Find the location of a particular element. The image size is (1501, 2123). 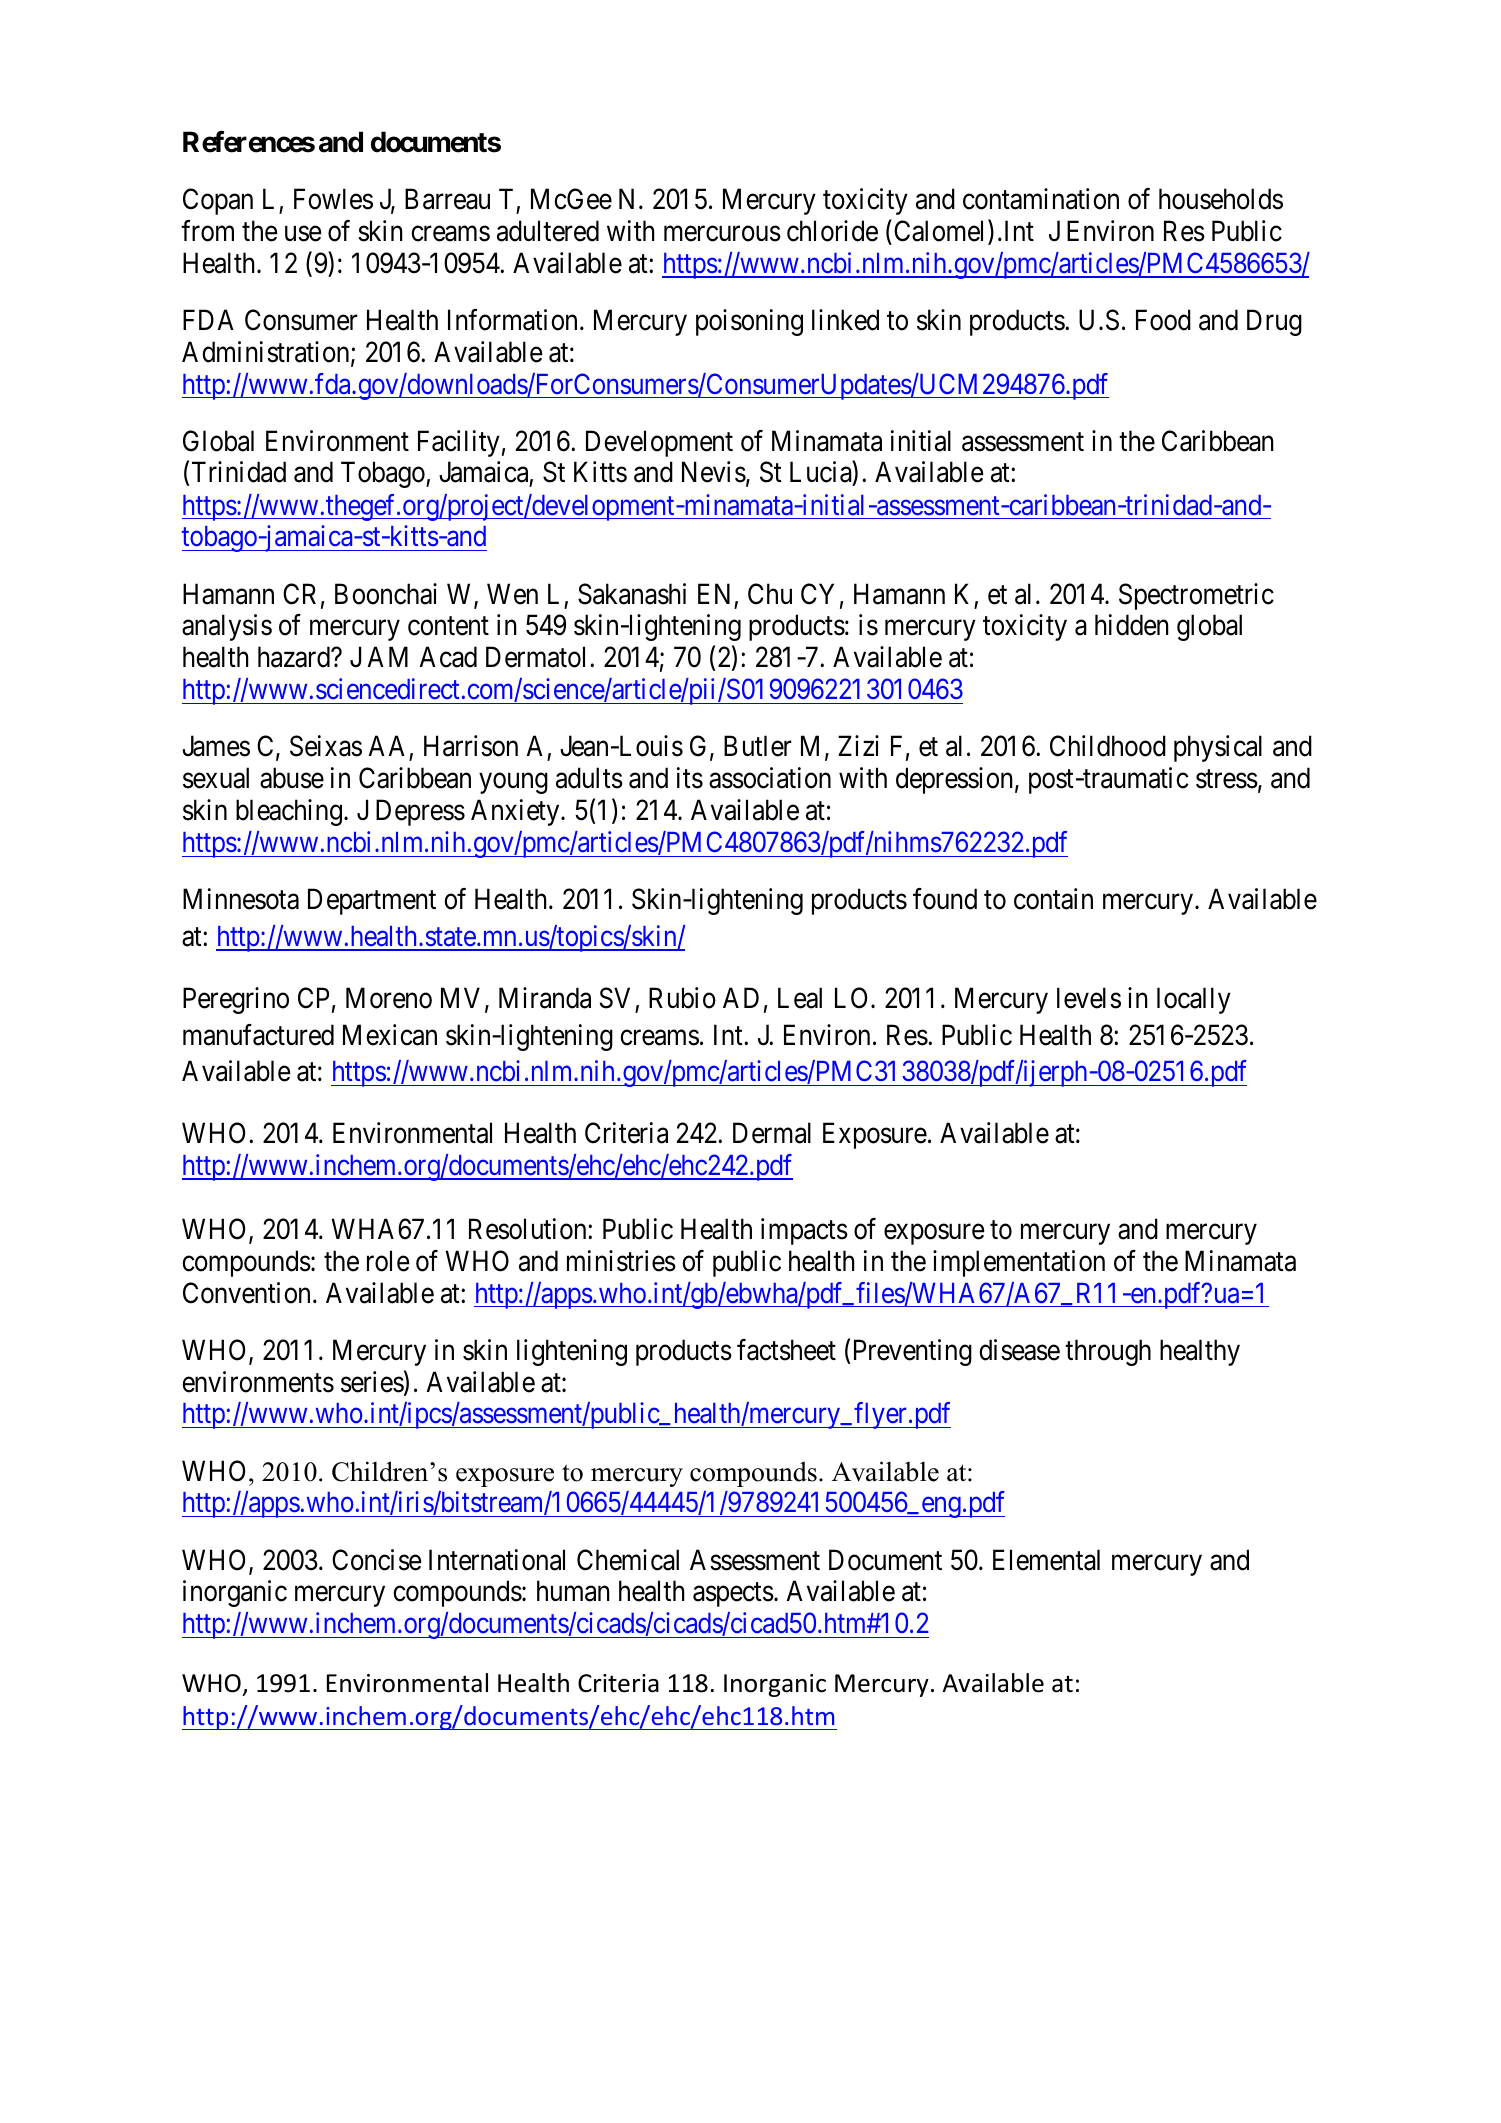

mercurous is located at coordinates (722, 234).
